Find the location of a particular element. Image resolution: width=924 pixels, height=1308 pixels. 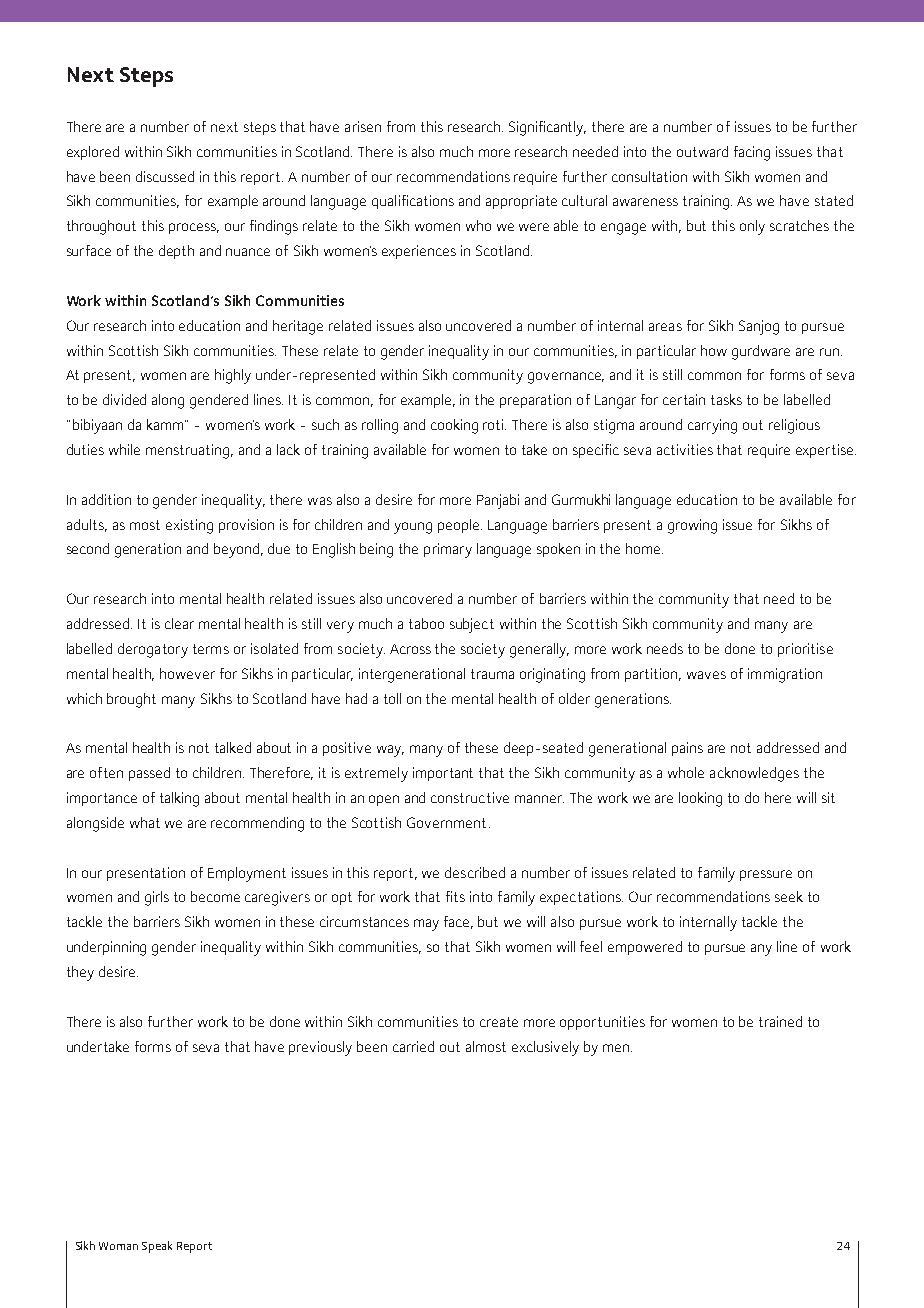

Speak is located at coordinates (157, 1247).
